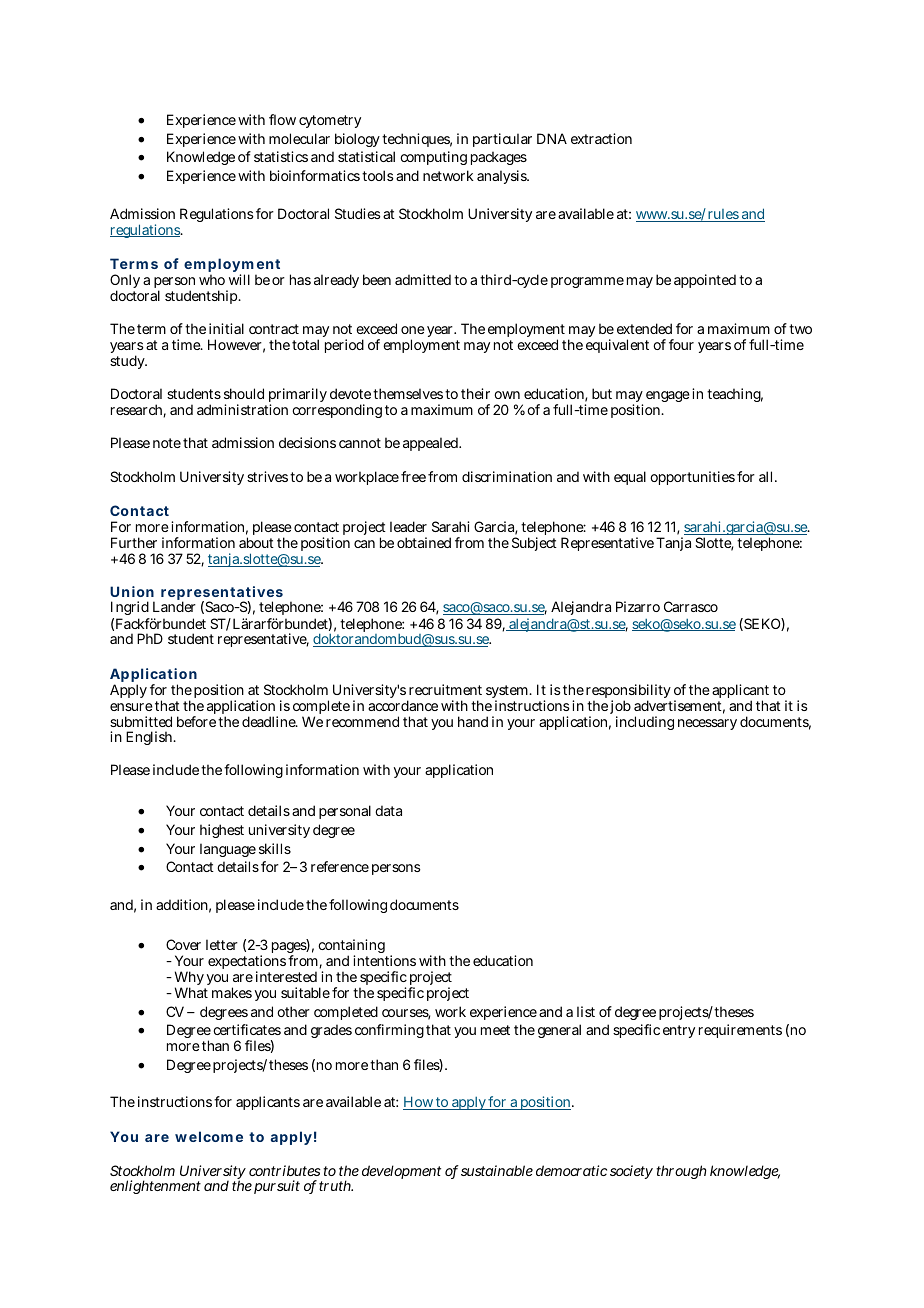 This screenshot has height=1308, width=924. I want to click on Lander, so click(174, 606).
